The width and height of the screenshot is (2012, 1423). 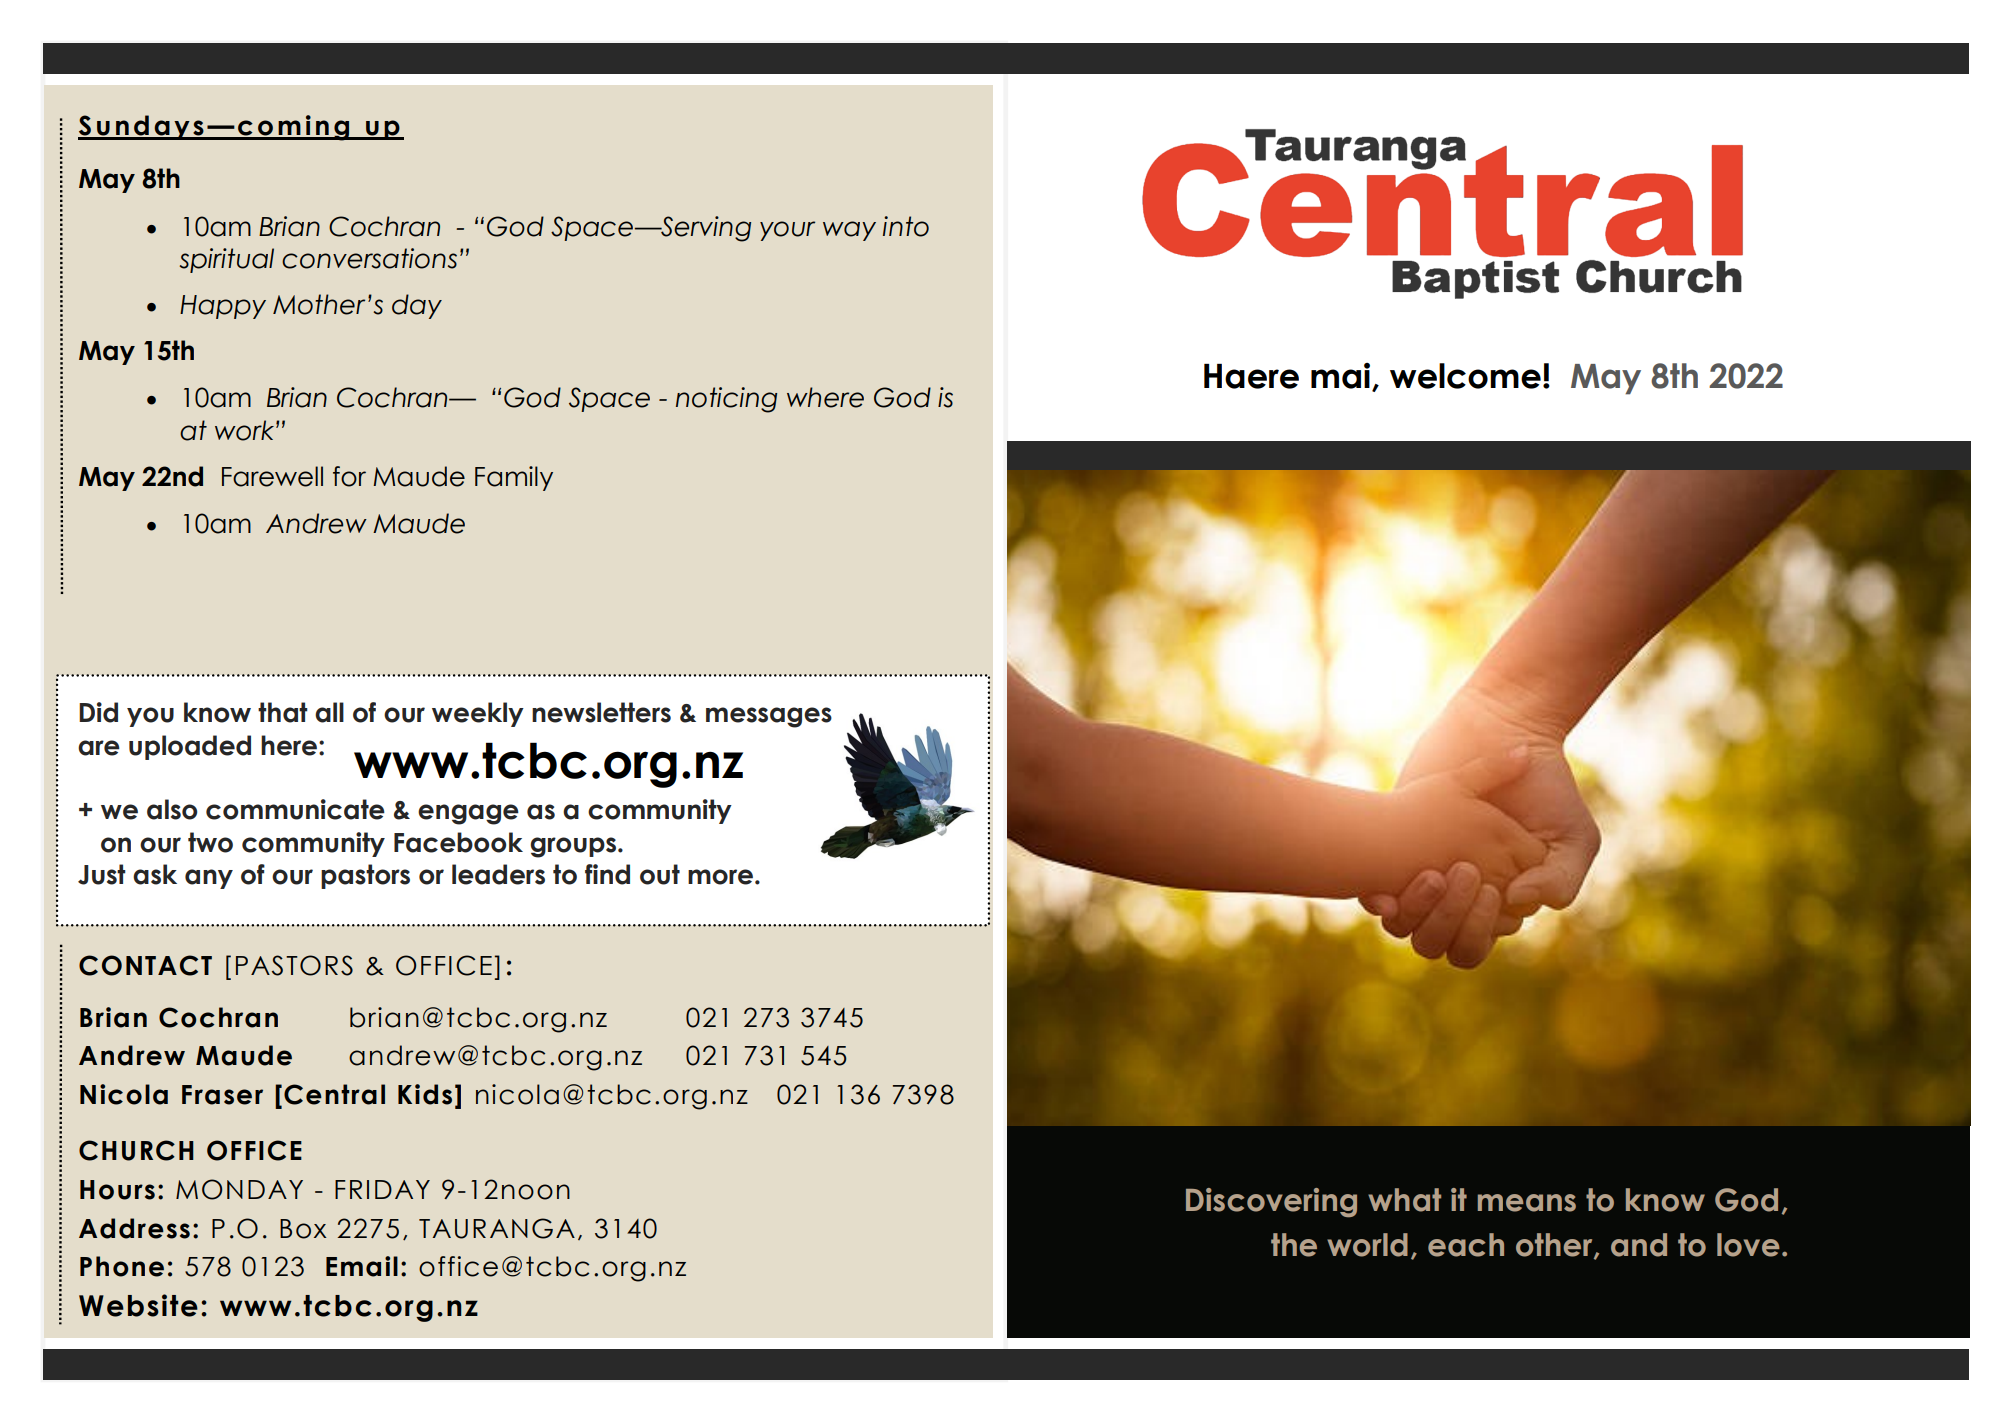 I want to click on noticing, so click(x=726, y=400).
